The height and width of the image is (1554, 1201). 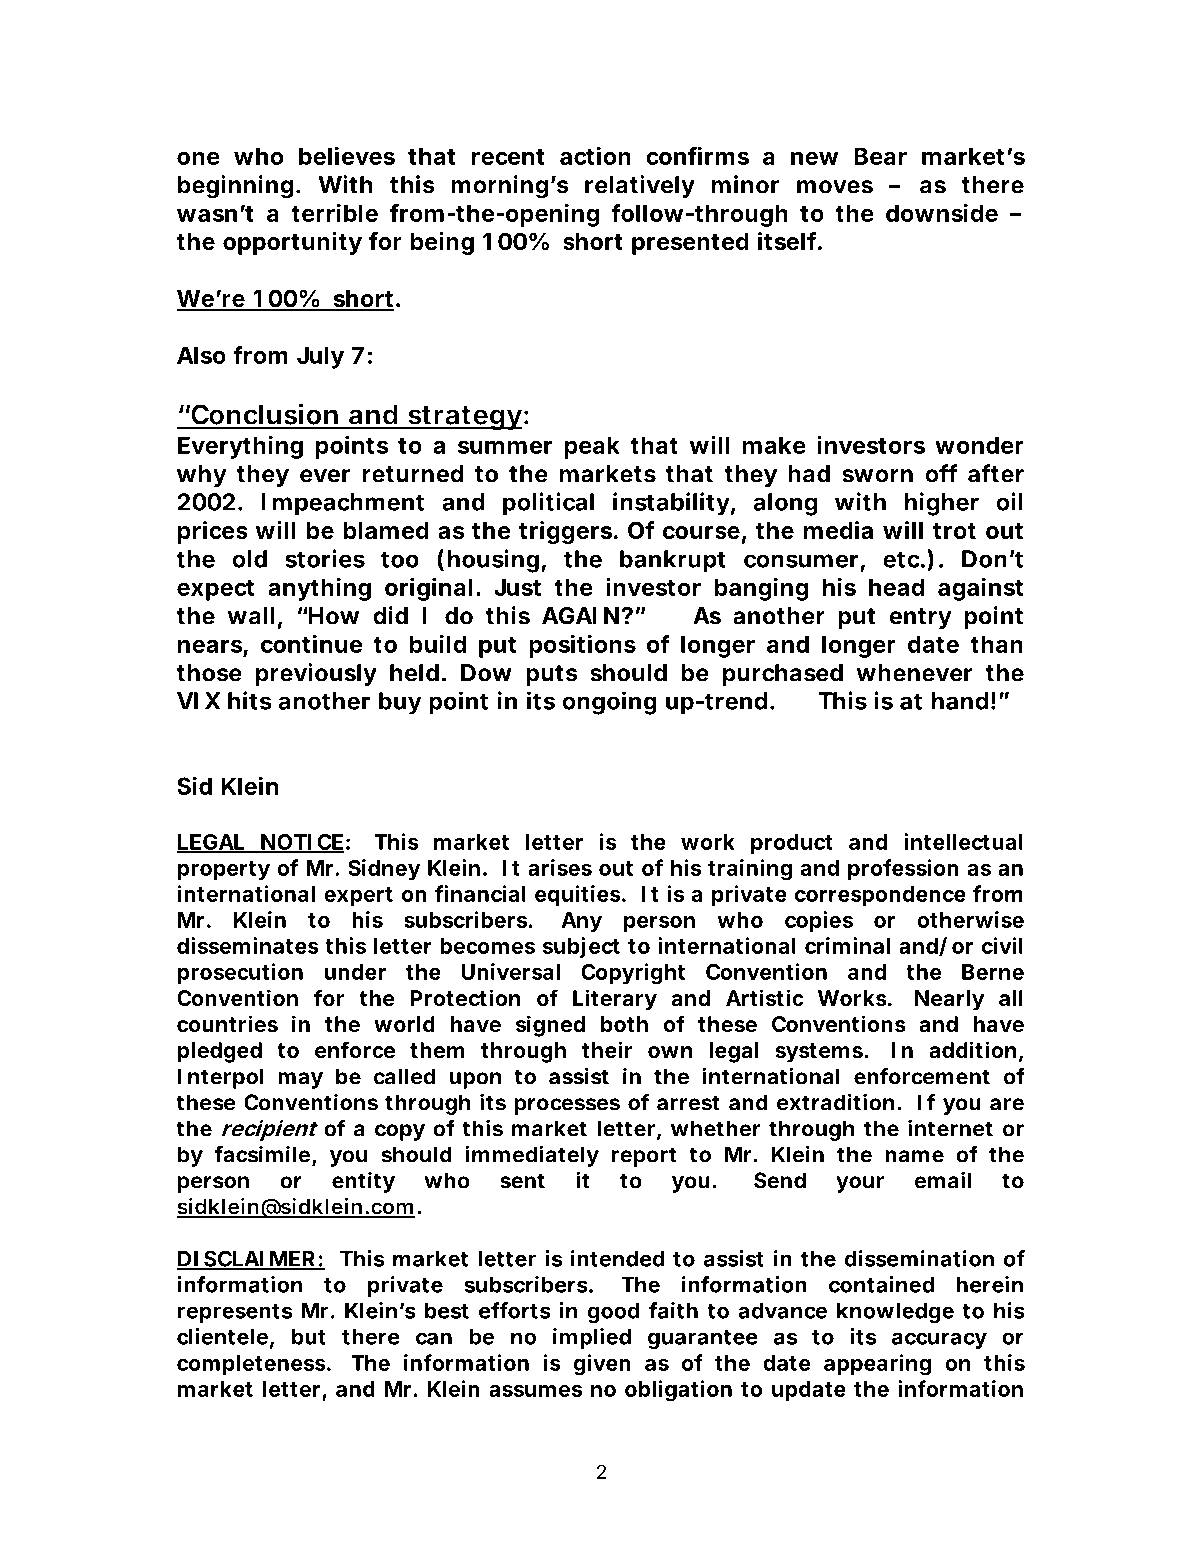 I want to click on triggers, so click(x=567, y=532).
